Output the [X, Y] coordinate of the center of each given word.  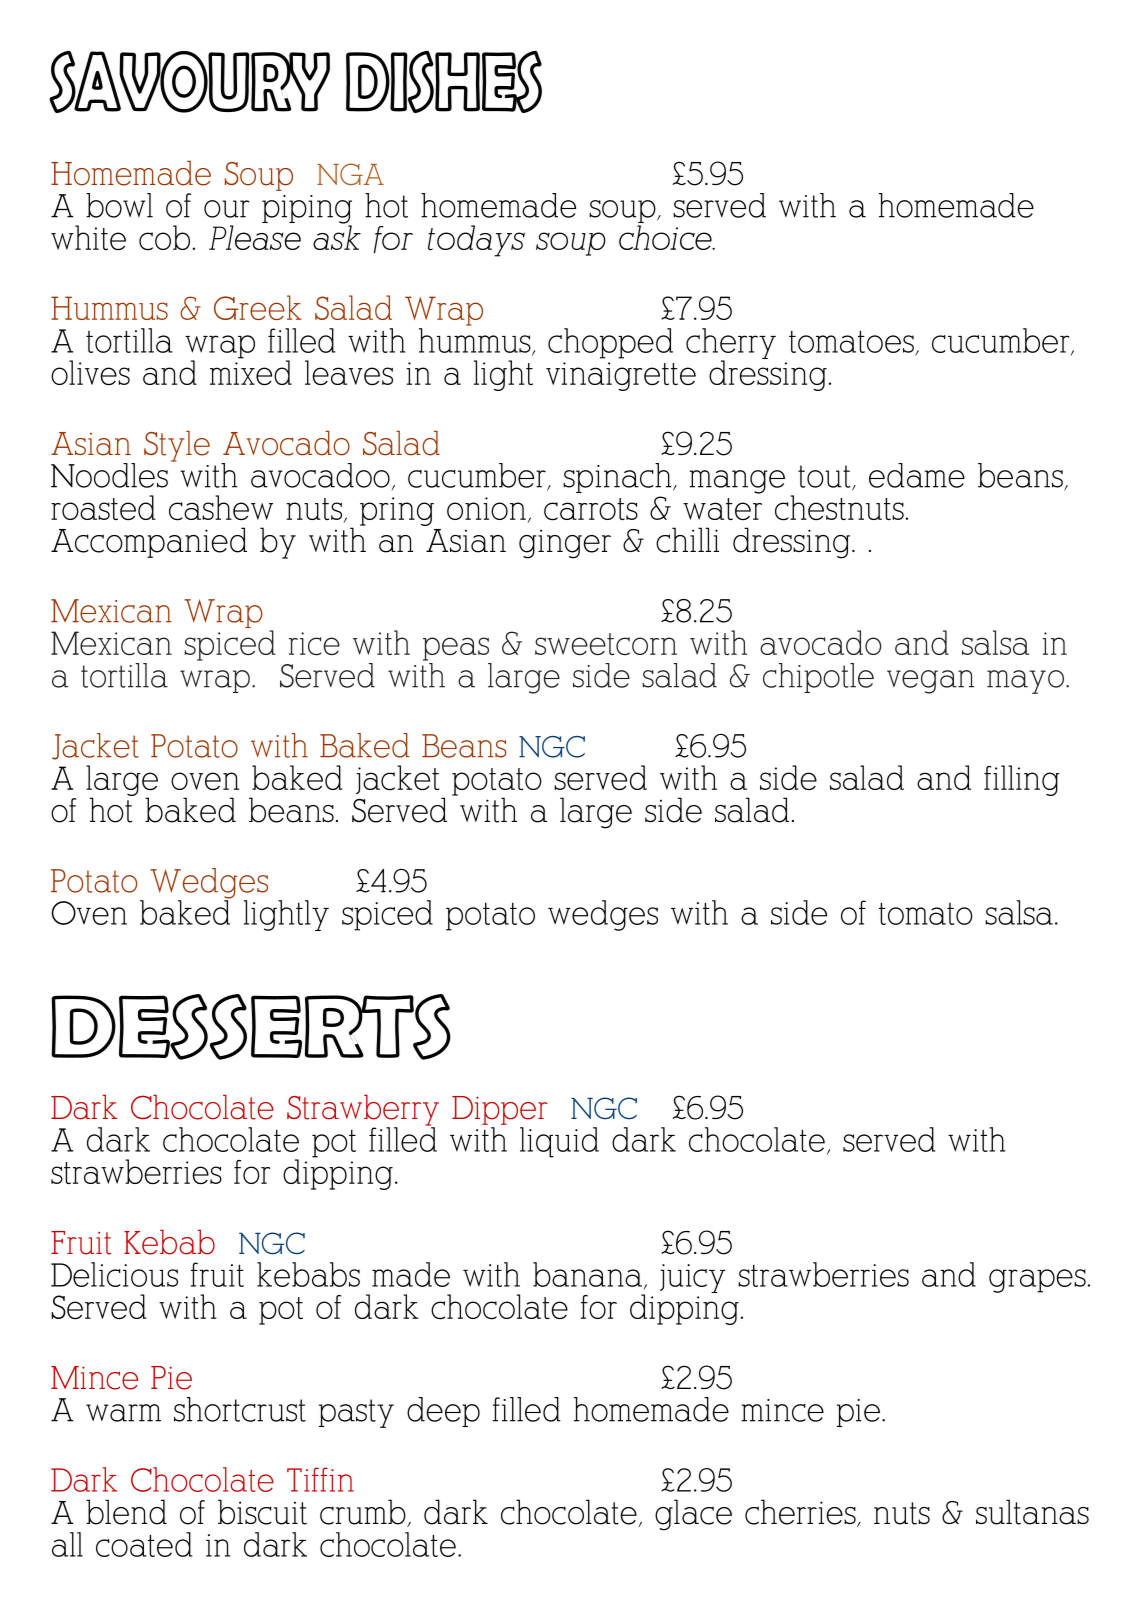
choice [666, 237]
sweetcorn [606, 644]
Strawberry [363, 1111]
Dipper [500, 1110]
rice [314, 644]
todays [476, 241]
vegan [930, 682]
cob [164, 238]
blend [126, 1512]
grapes [1037, 1281]
